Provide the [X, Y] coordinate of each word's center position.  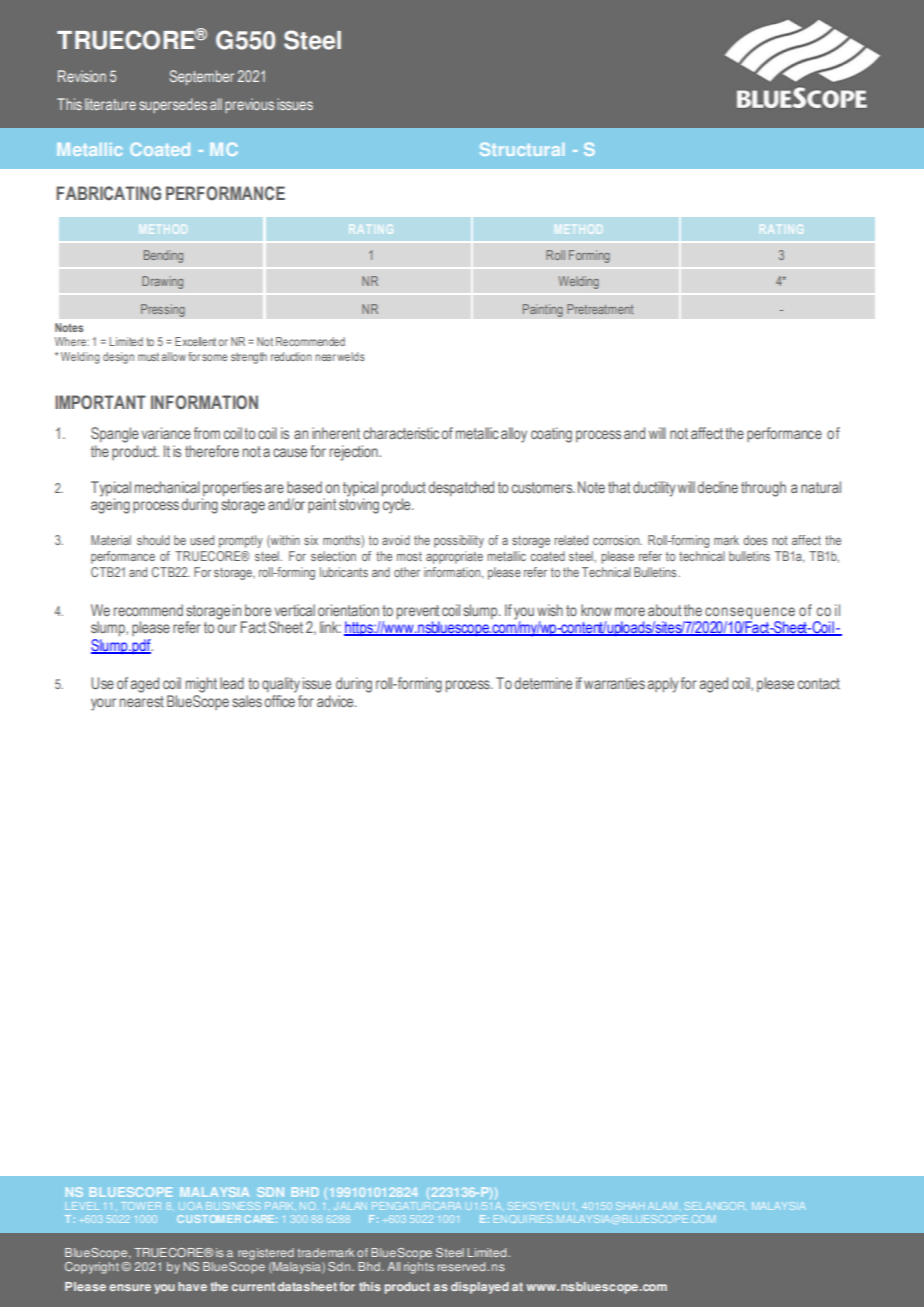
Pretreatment [600, 309]
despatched [461, 488]
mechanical [167, 487]
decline [717, 487]
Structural [522, 149]
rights [419, 1266]
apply [663, 685]
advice [336, 701]
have [192, 1286]
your [103, 704]
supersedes [173, 105]
